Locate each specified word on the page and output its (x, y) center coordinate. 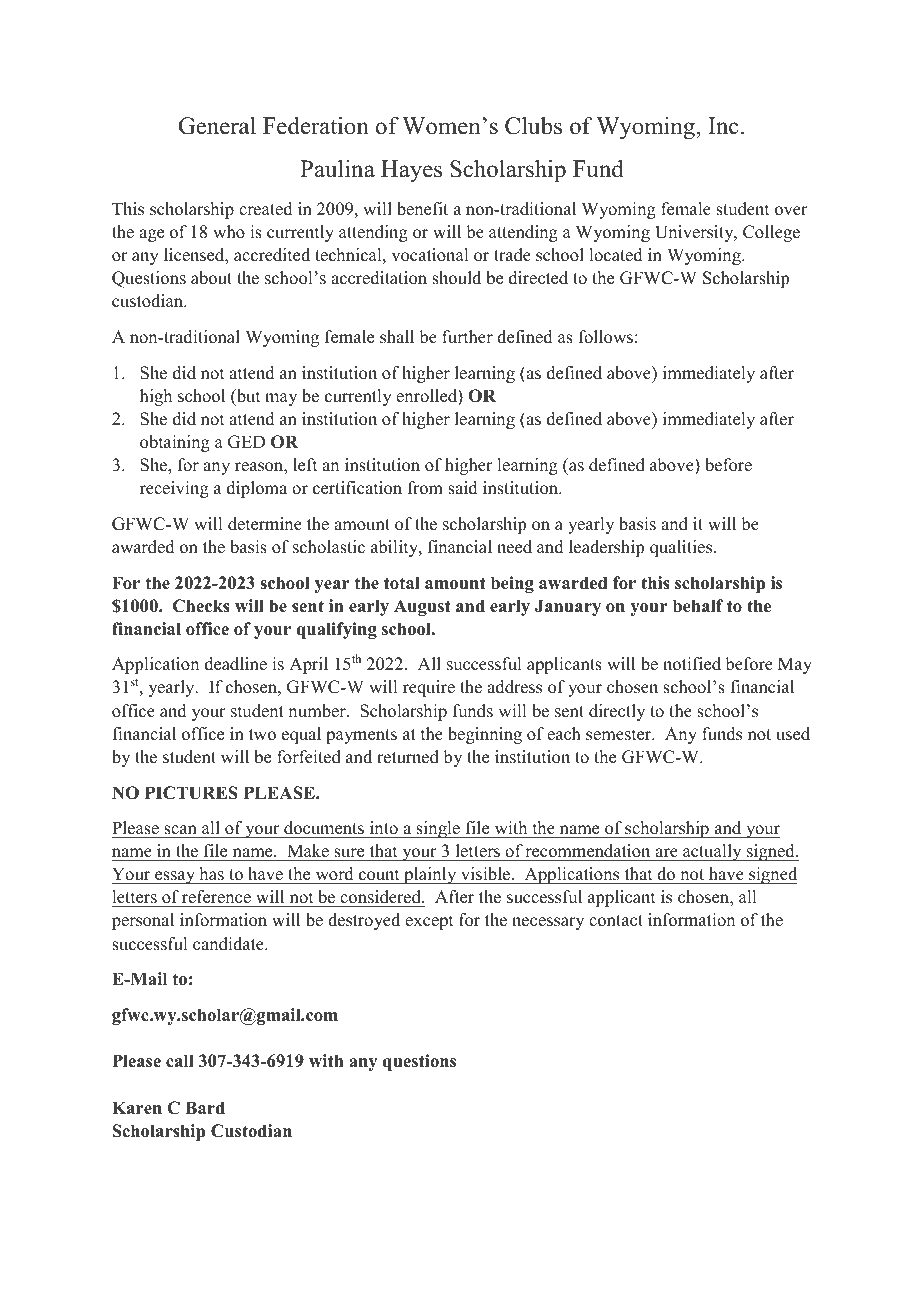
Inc (723, 126)
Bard (205, 1108)
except (429, 922)
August (422, 607)
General (217, 126)
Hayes (411, 171)
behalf (698, 606)
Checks (201, 606)
